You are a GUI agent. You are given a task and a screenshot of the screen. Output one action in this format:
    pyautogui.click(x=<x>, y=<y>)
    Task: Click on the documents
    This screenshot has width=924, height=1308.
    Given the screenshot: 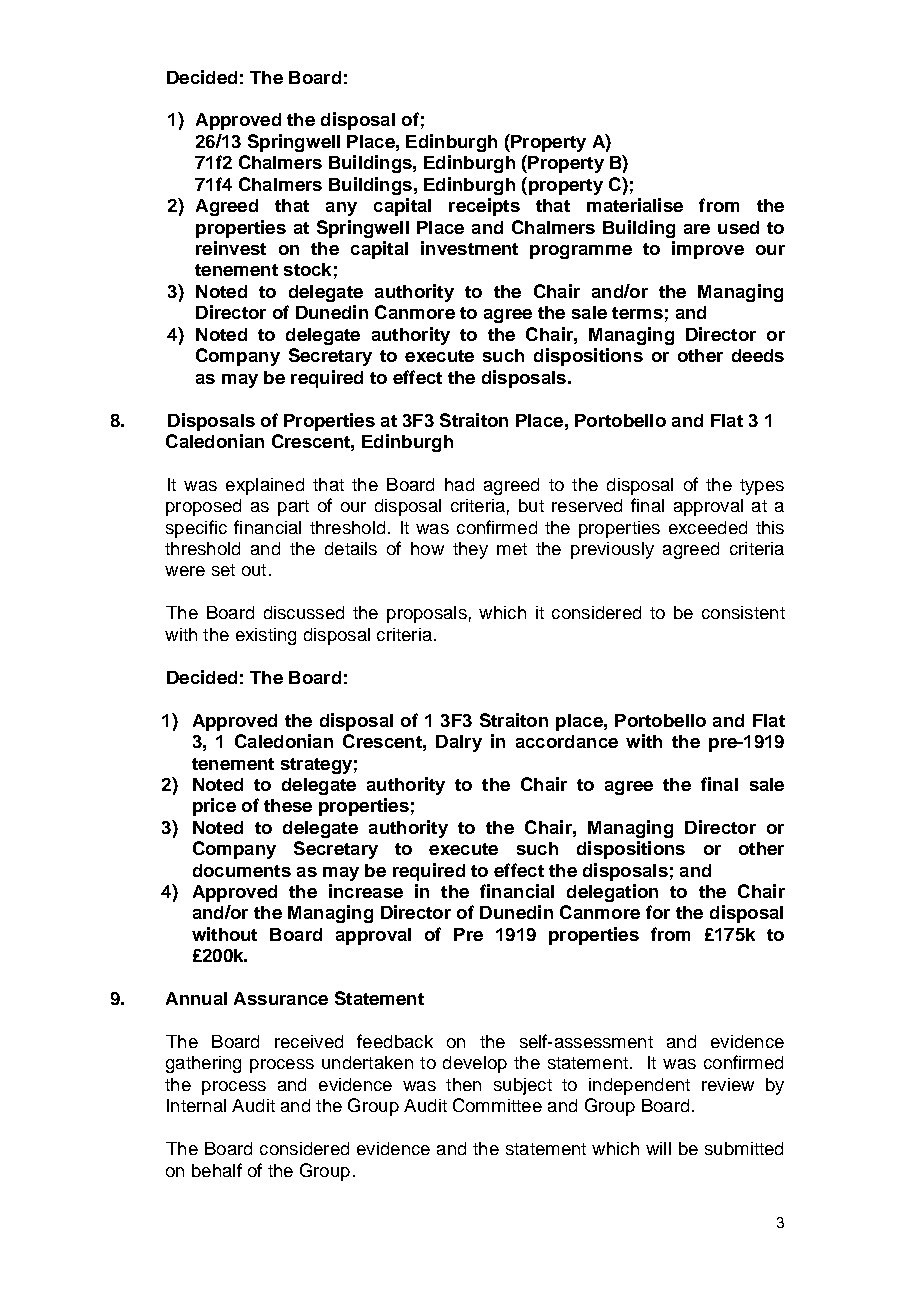 What is the action you would take?
    pyautogui.click(x=242, y=870)
